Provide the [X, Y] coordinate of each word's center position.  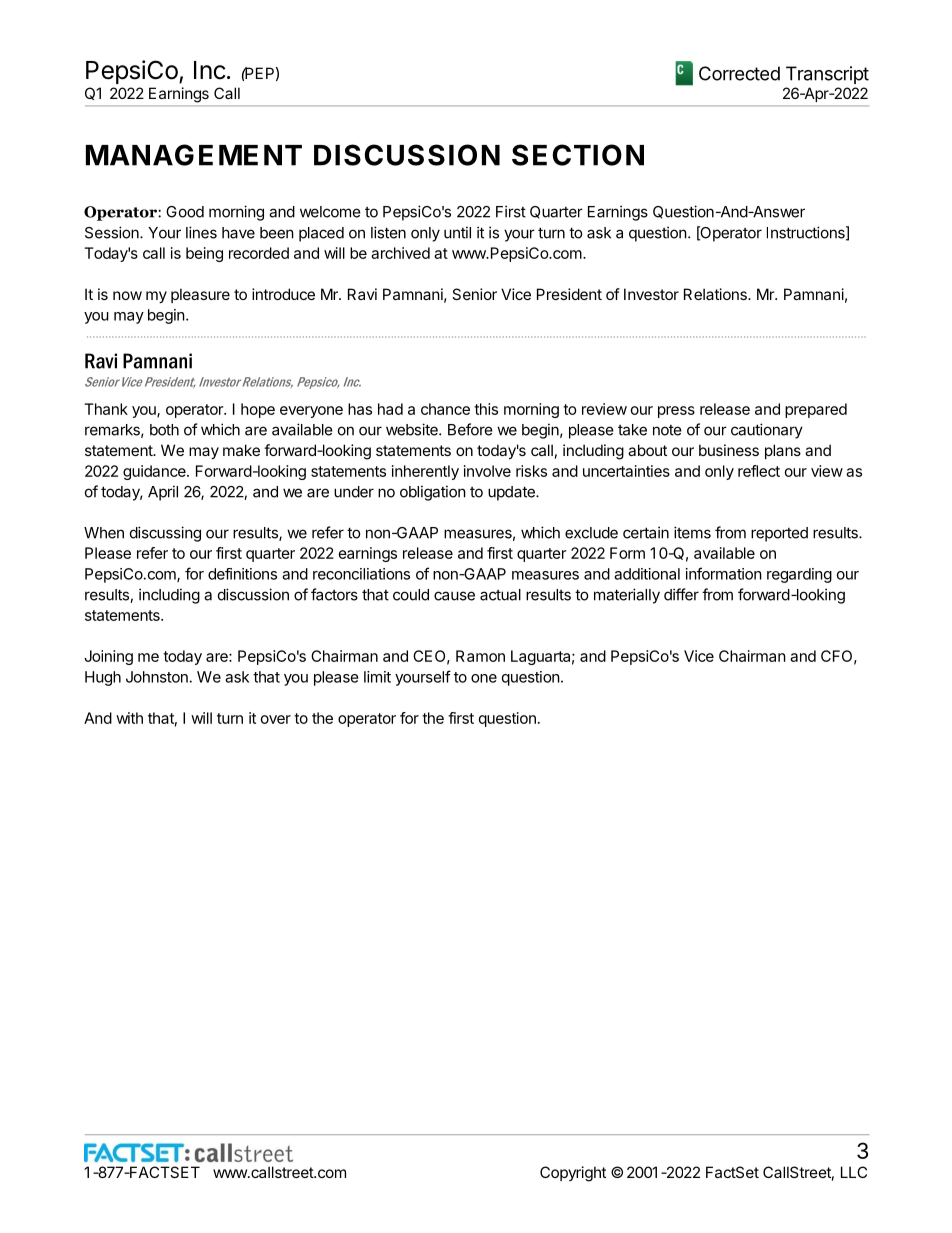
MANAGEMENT [194, 155]
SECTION [578, 155]
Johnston [157, 677]
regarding [799, 575]
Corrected [739, 73]
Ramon [480, 656]
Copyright [573, 1174]
